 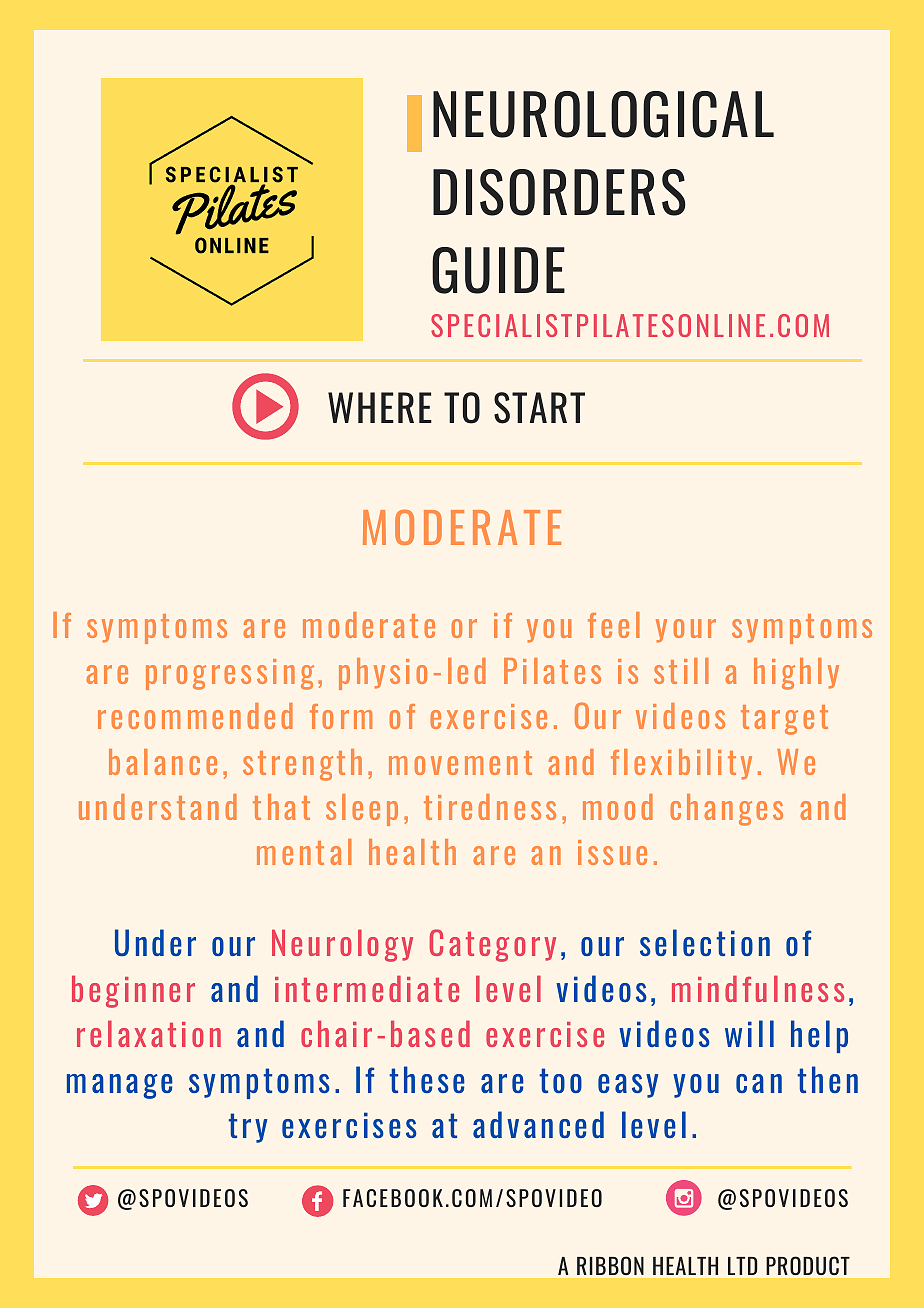 What do you see at coordinates (248, 1128) in the document?
I see `try` at bounding box center [248, 1128].
